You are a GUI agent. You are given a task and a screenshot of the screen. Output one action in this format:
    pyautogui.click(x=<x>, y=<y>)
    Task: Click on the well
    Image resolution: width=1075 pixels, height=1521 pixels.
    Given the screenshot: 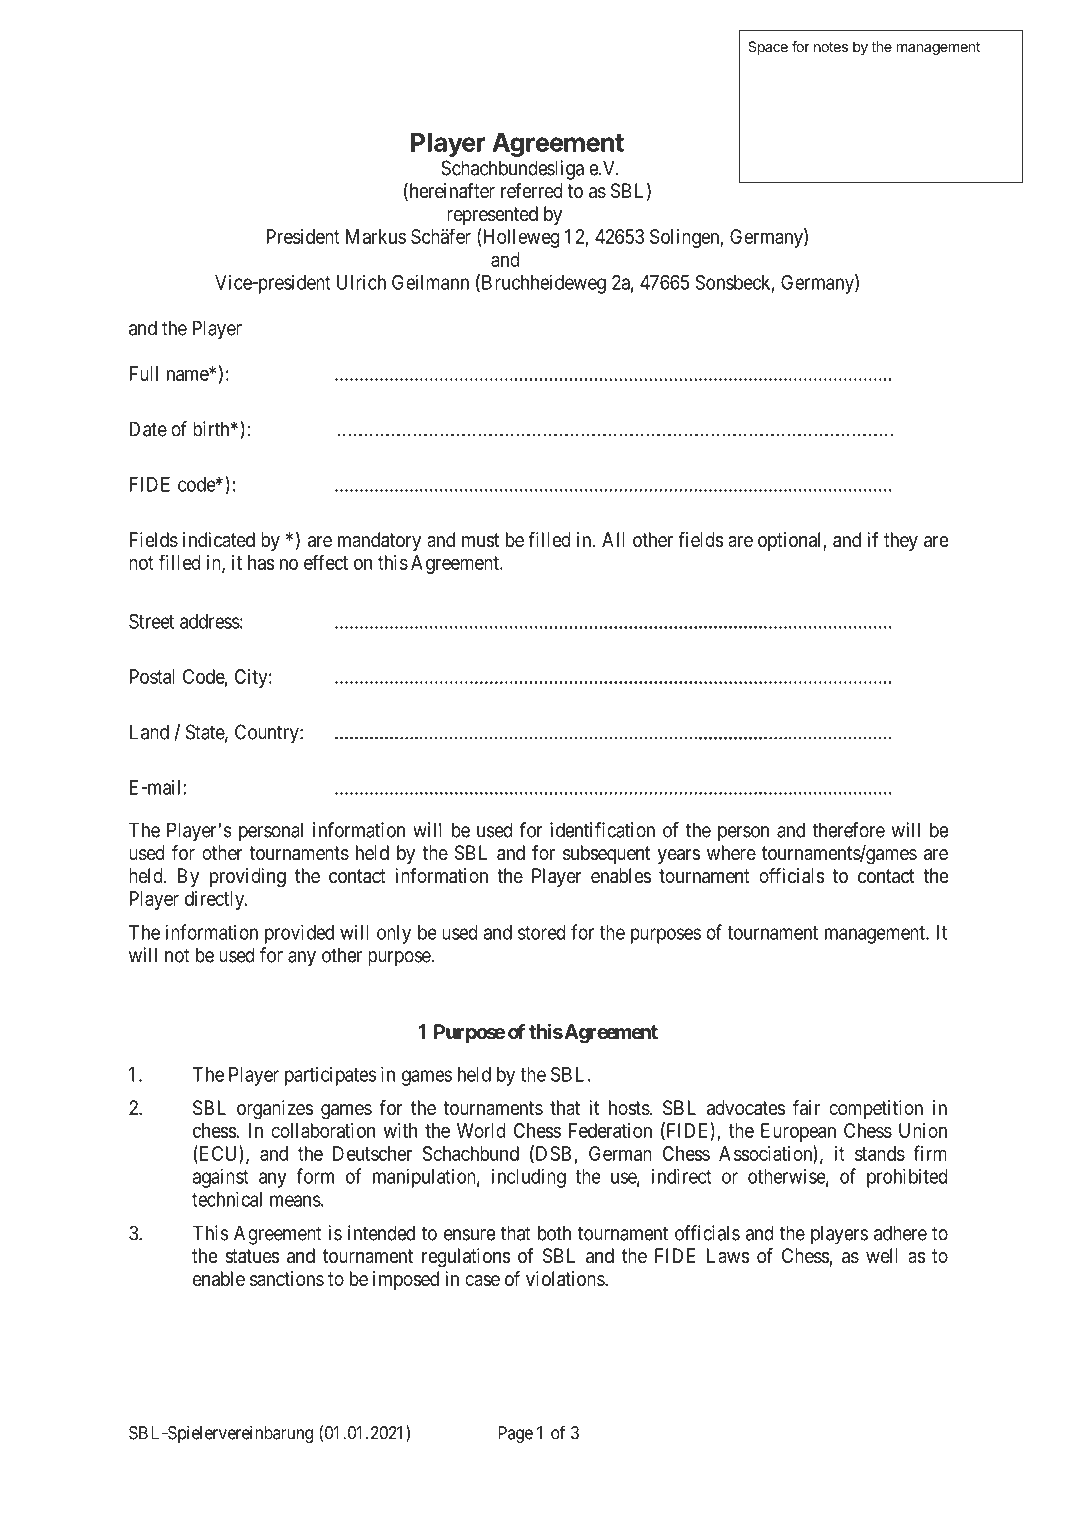 What is the action you would take?
    pyautogui.click(x=881, y=1256)
